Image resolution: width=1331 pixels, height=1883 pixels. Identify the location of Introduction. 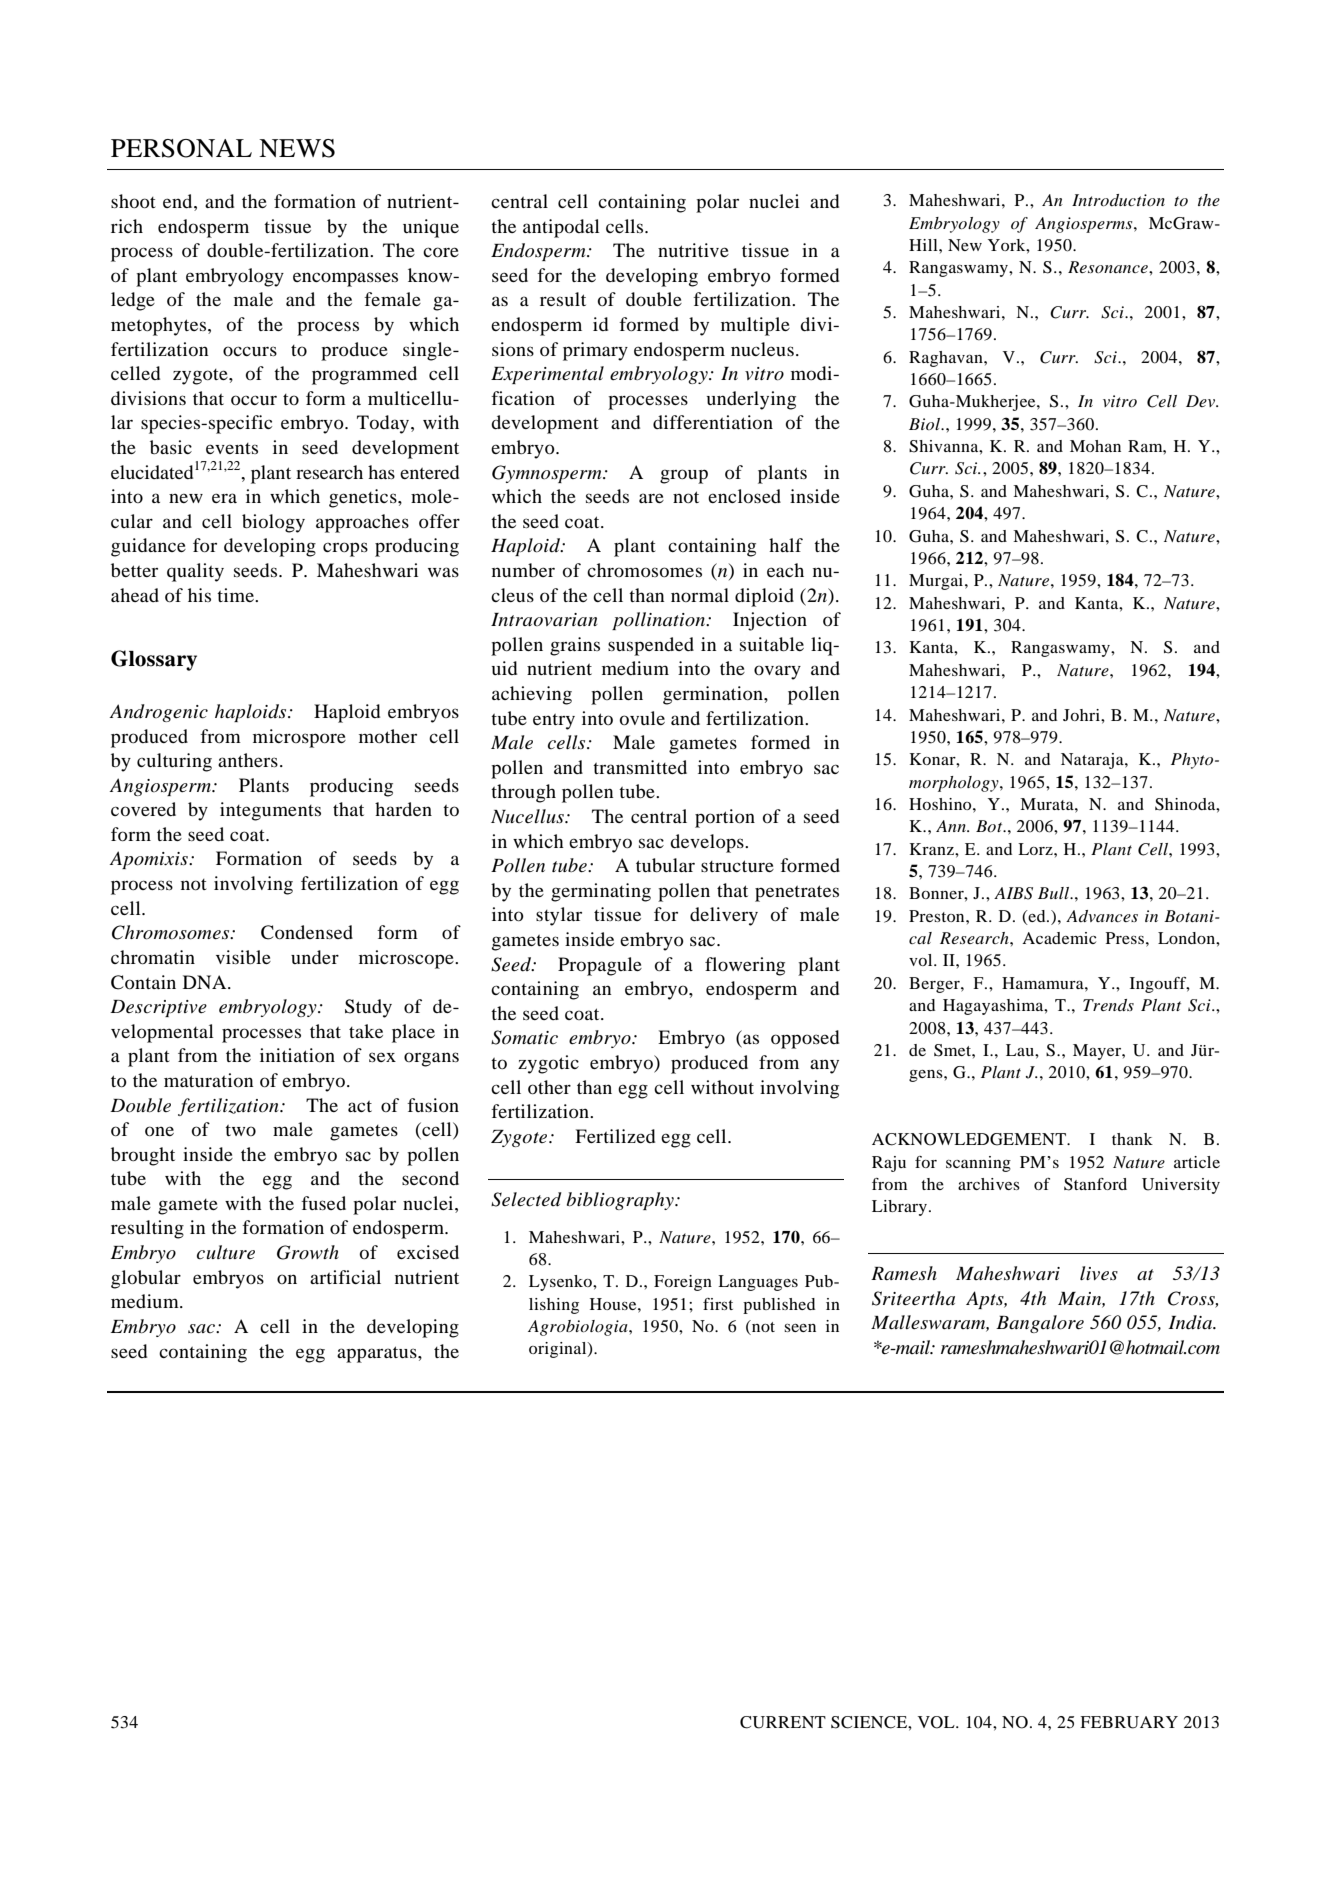
(1118, 200).
